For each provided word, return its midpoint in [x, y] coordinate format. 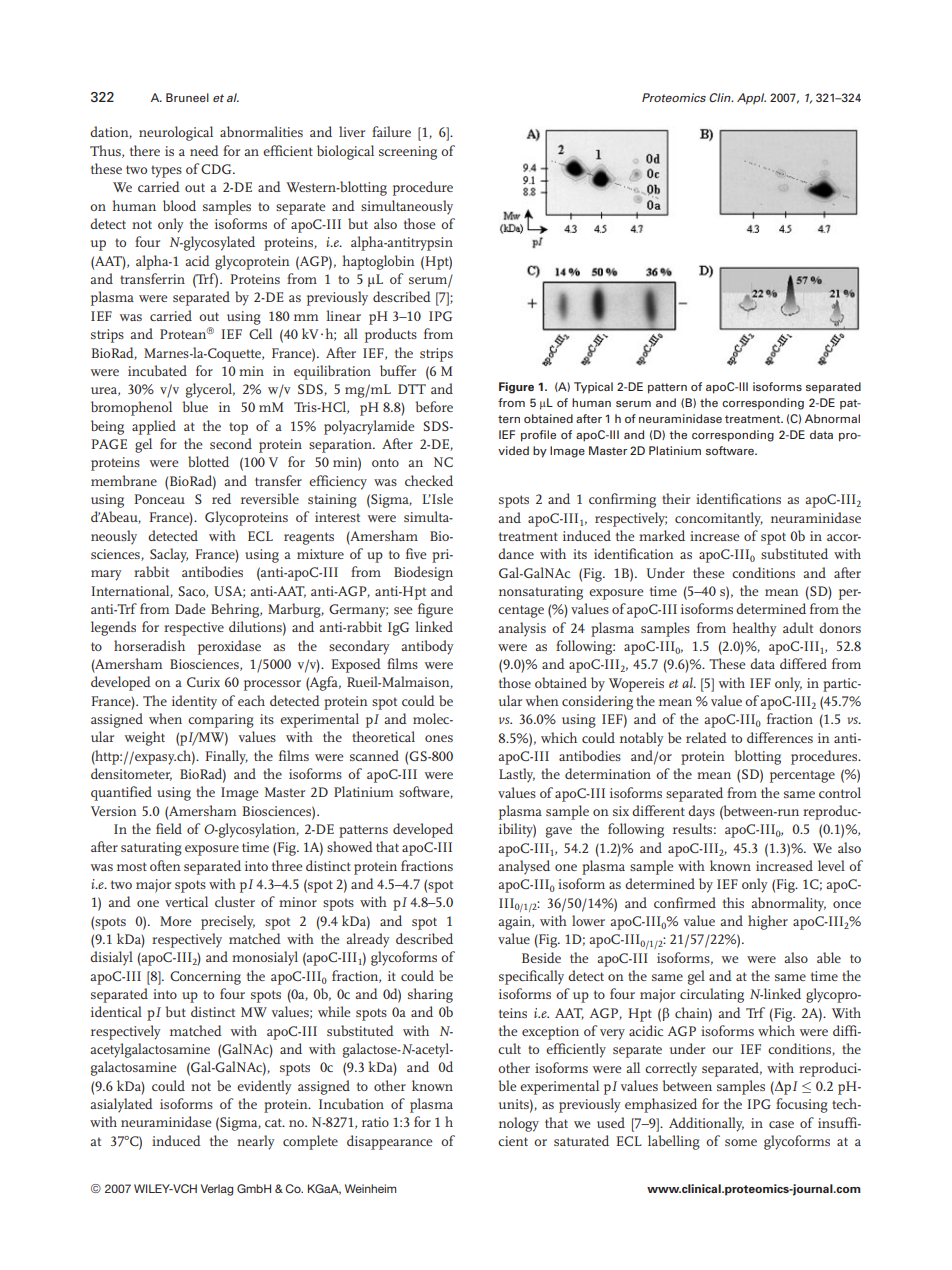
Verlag [217, 1190]
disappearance [390, 1142]
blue [195, 406]
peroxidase [229, 647]
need [204, 150]
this [733, 902]
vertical [186, 901]
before [434, 406]
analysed [524, 867]
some [741, 1142]
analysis [522, 629]
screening [408, 153]
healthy [754, 629]
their [676, 498]
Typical [593, 388]
